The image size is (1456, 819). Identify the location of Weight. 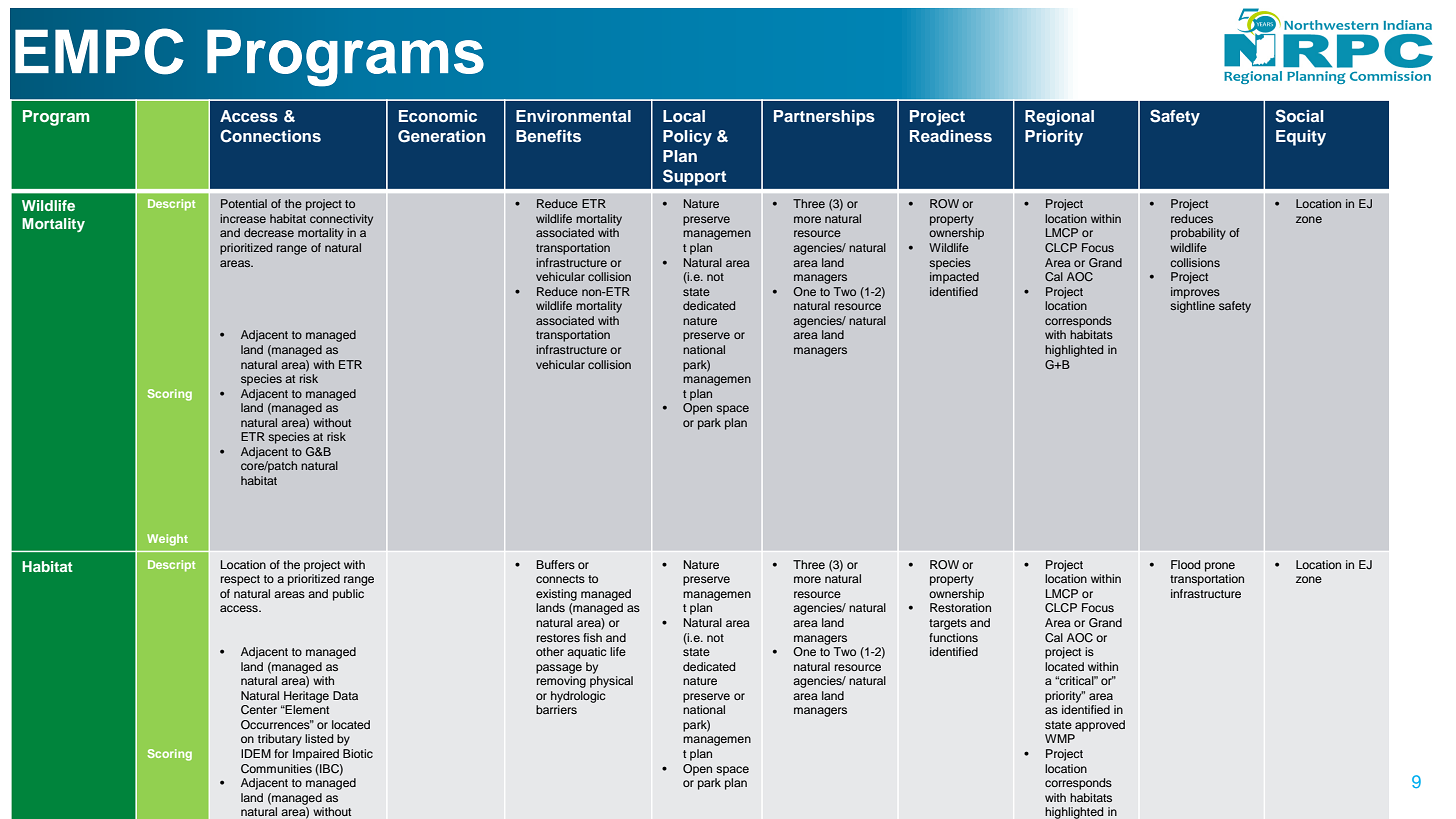
(167, 540).
